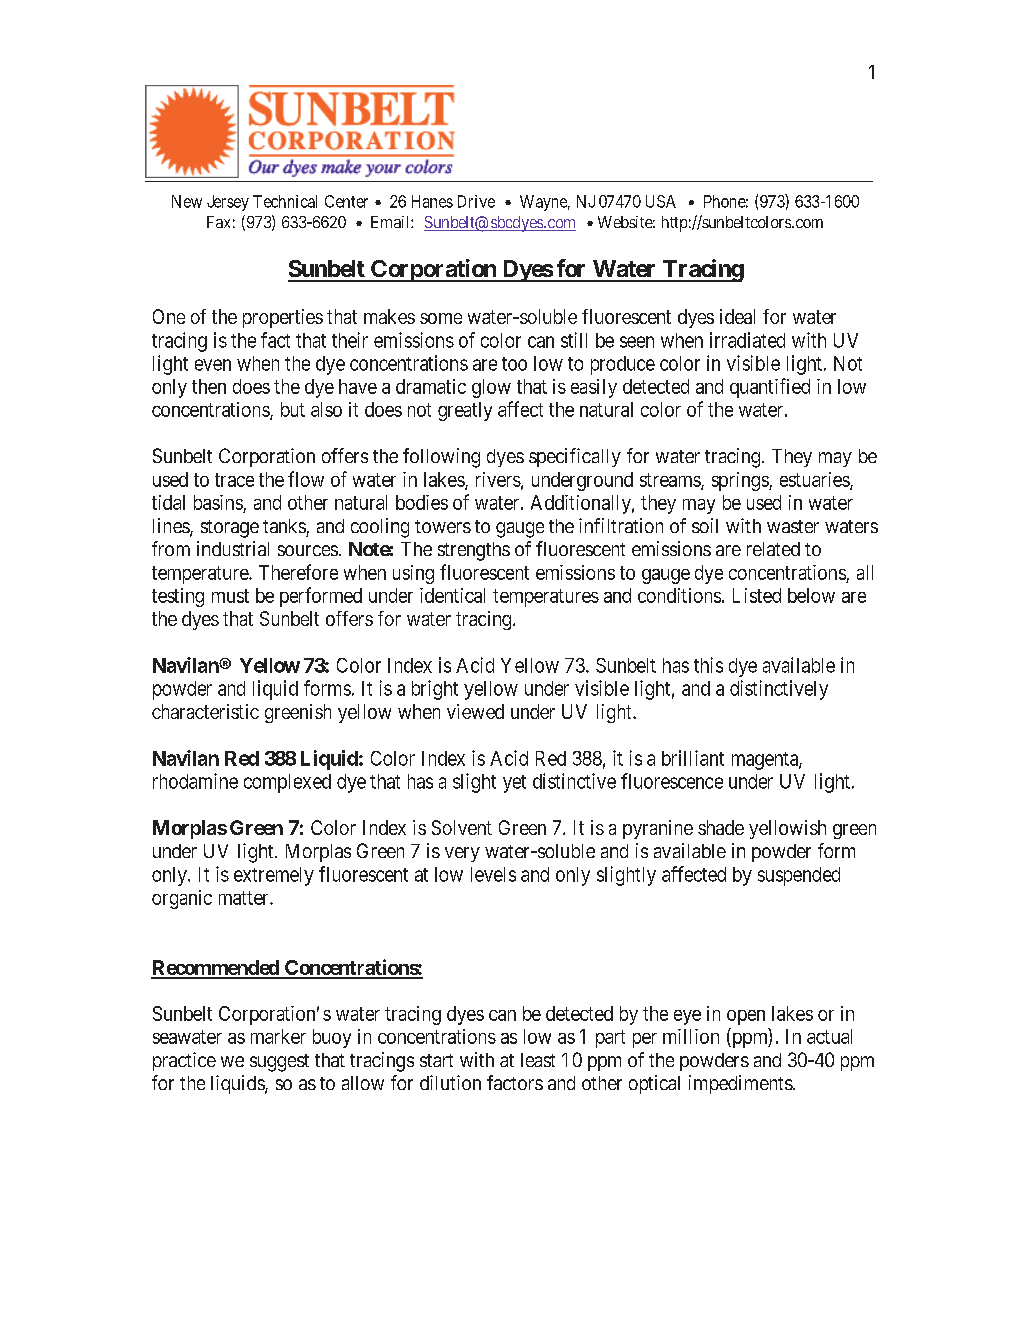 This screenshot has width=1030, height=1333. I want to click on Drive, so click(476, 201).
